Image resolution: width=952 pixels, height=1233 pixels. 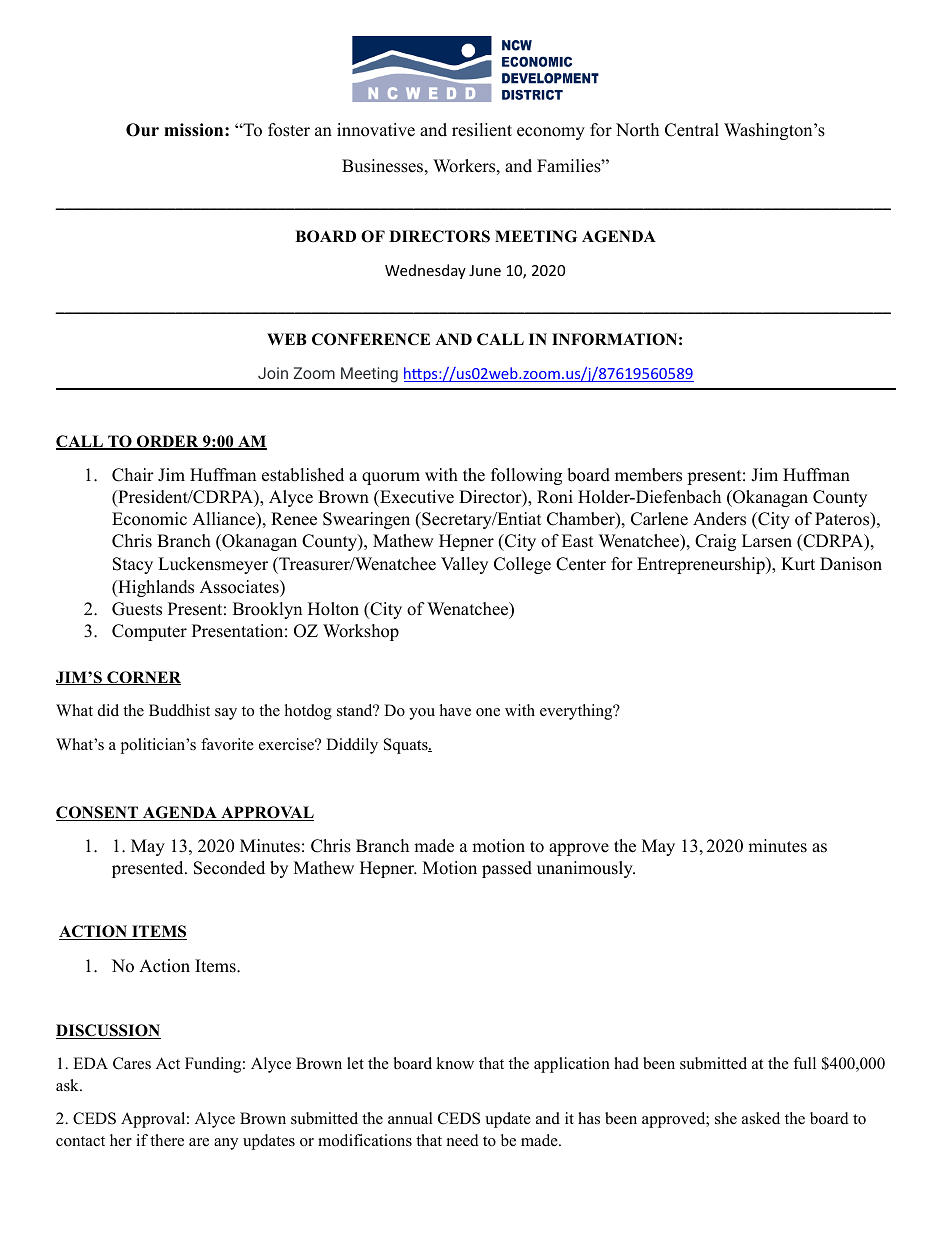 What do you see at coordinates (149, 632) in the page?
I see `Computer` at bounding box center [149, 632].
